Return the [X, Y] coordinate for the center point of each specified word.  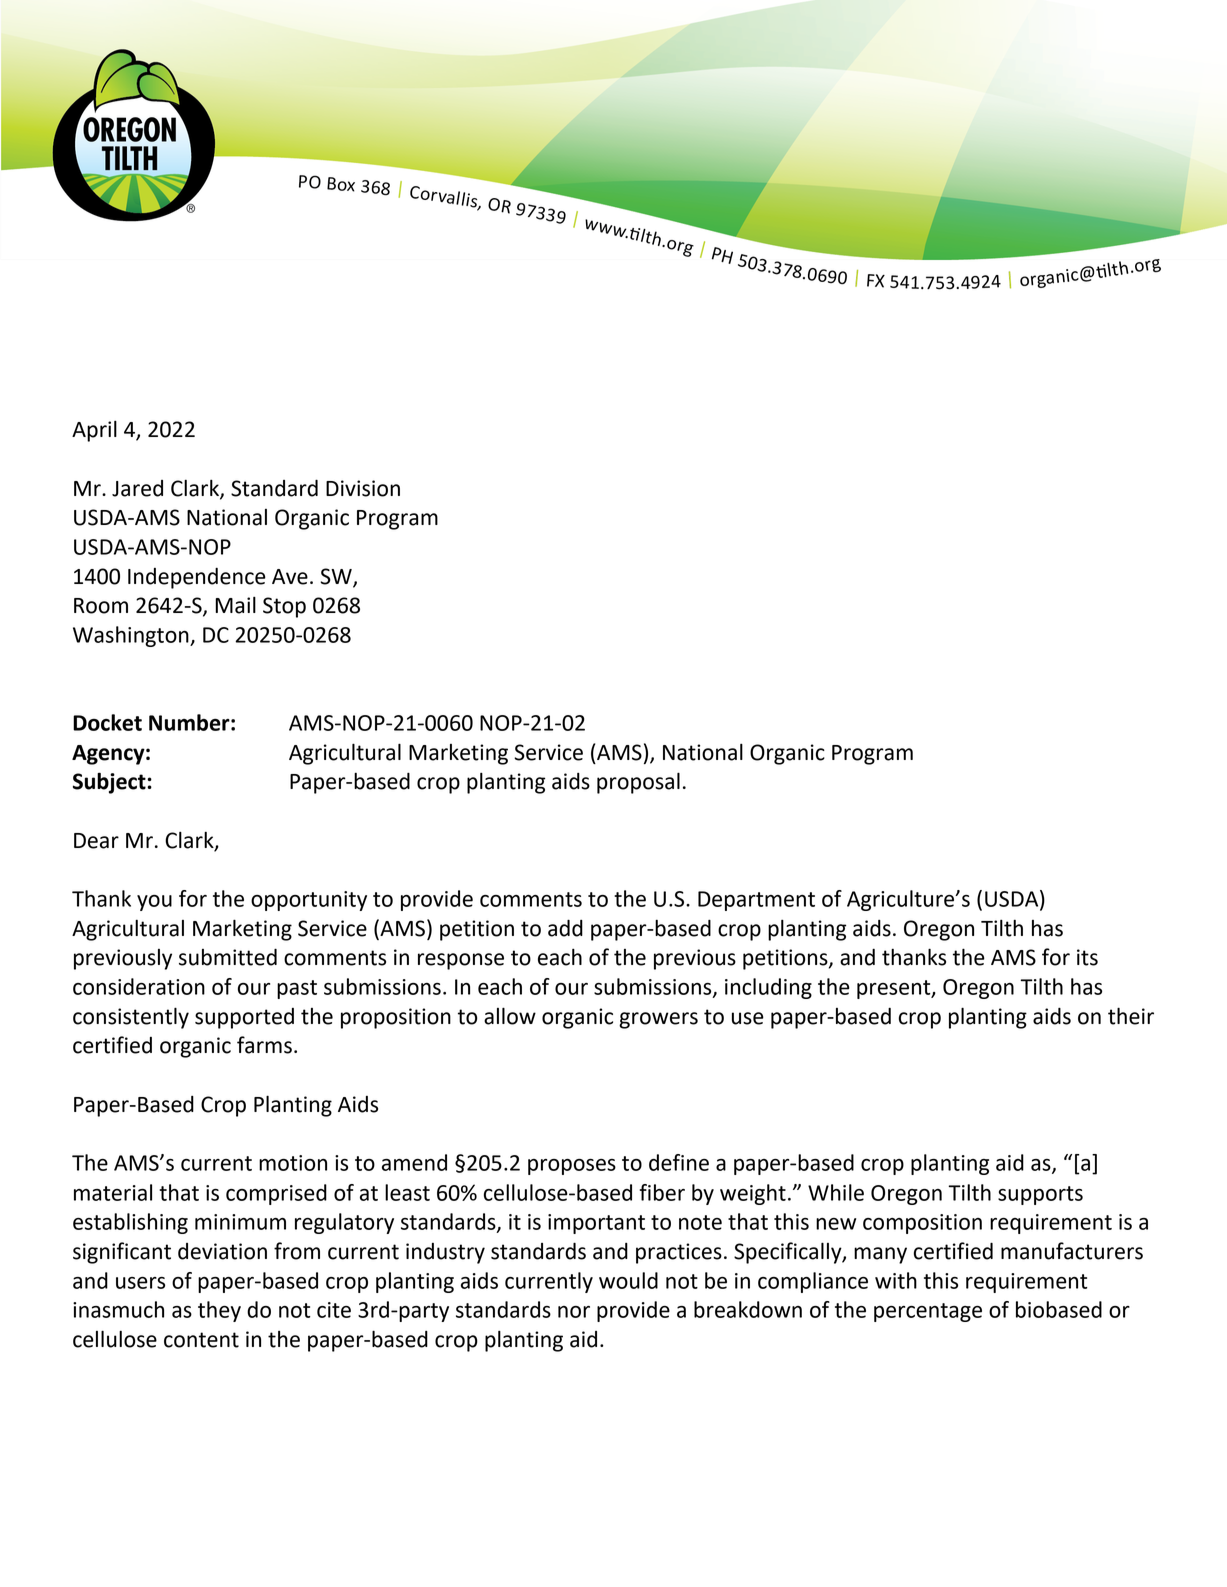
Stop [284, 607]
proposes [572, 1167]
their [1131, 1016]
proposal [638, 783]
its [1087, 957]
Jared [137, 488]
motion [293, 1163]
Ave [290, 577]
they [219, 1311]
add [565, 928]
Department [756, 901]
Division [363, 488]
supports [1040, 1195]
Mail [235, 605]
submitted [228, 957]
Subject [110, 783]
